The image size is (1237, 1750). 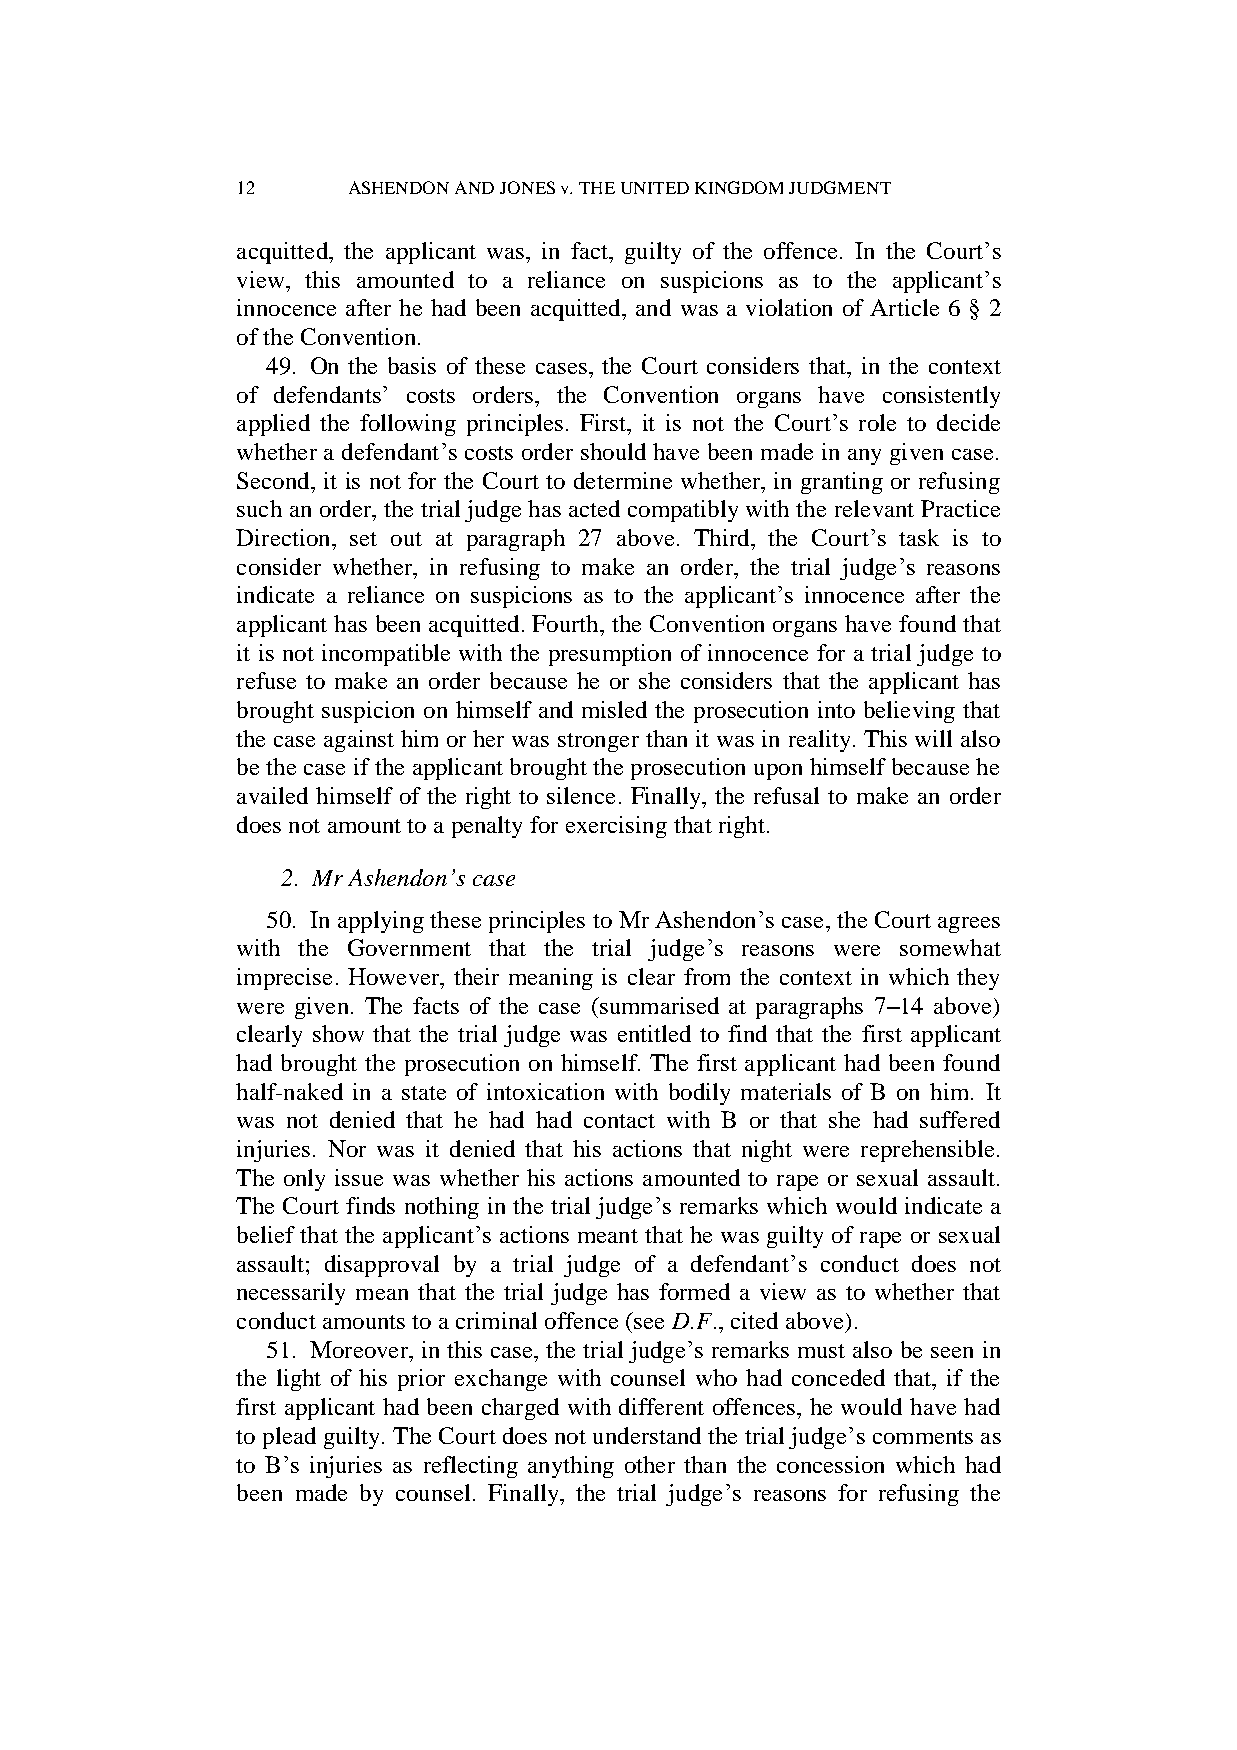 I want to click on comments, so click(x=923, y=1437).
